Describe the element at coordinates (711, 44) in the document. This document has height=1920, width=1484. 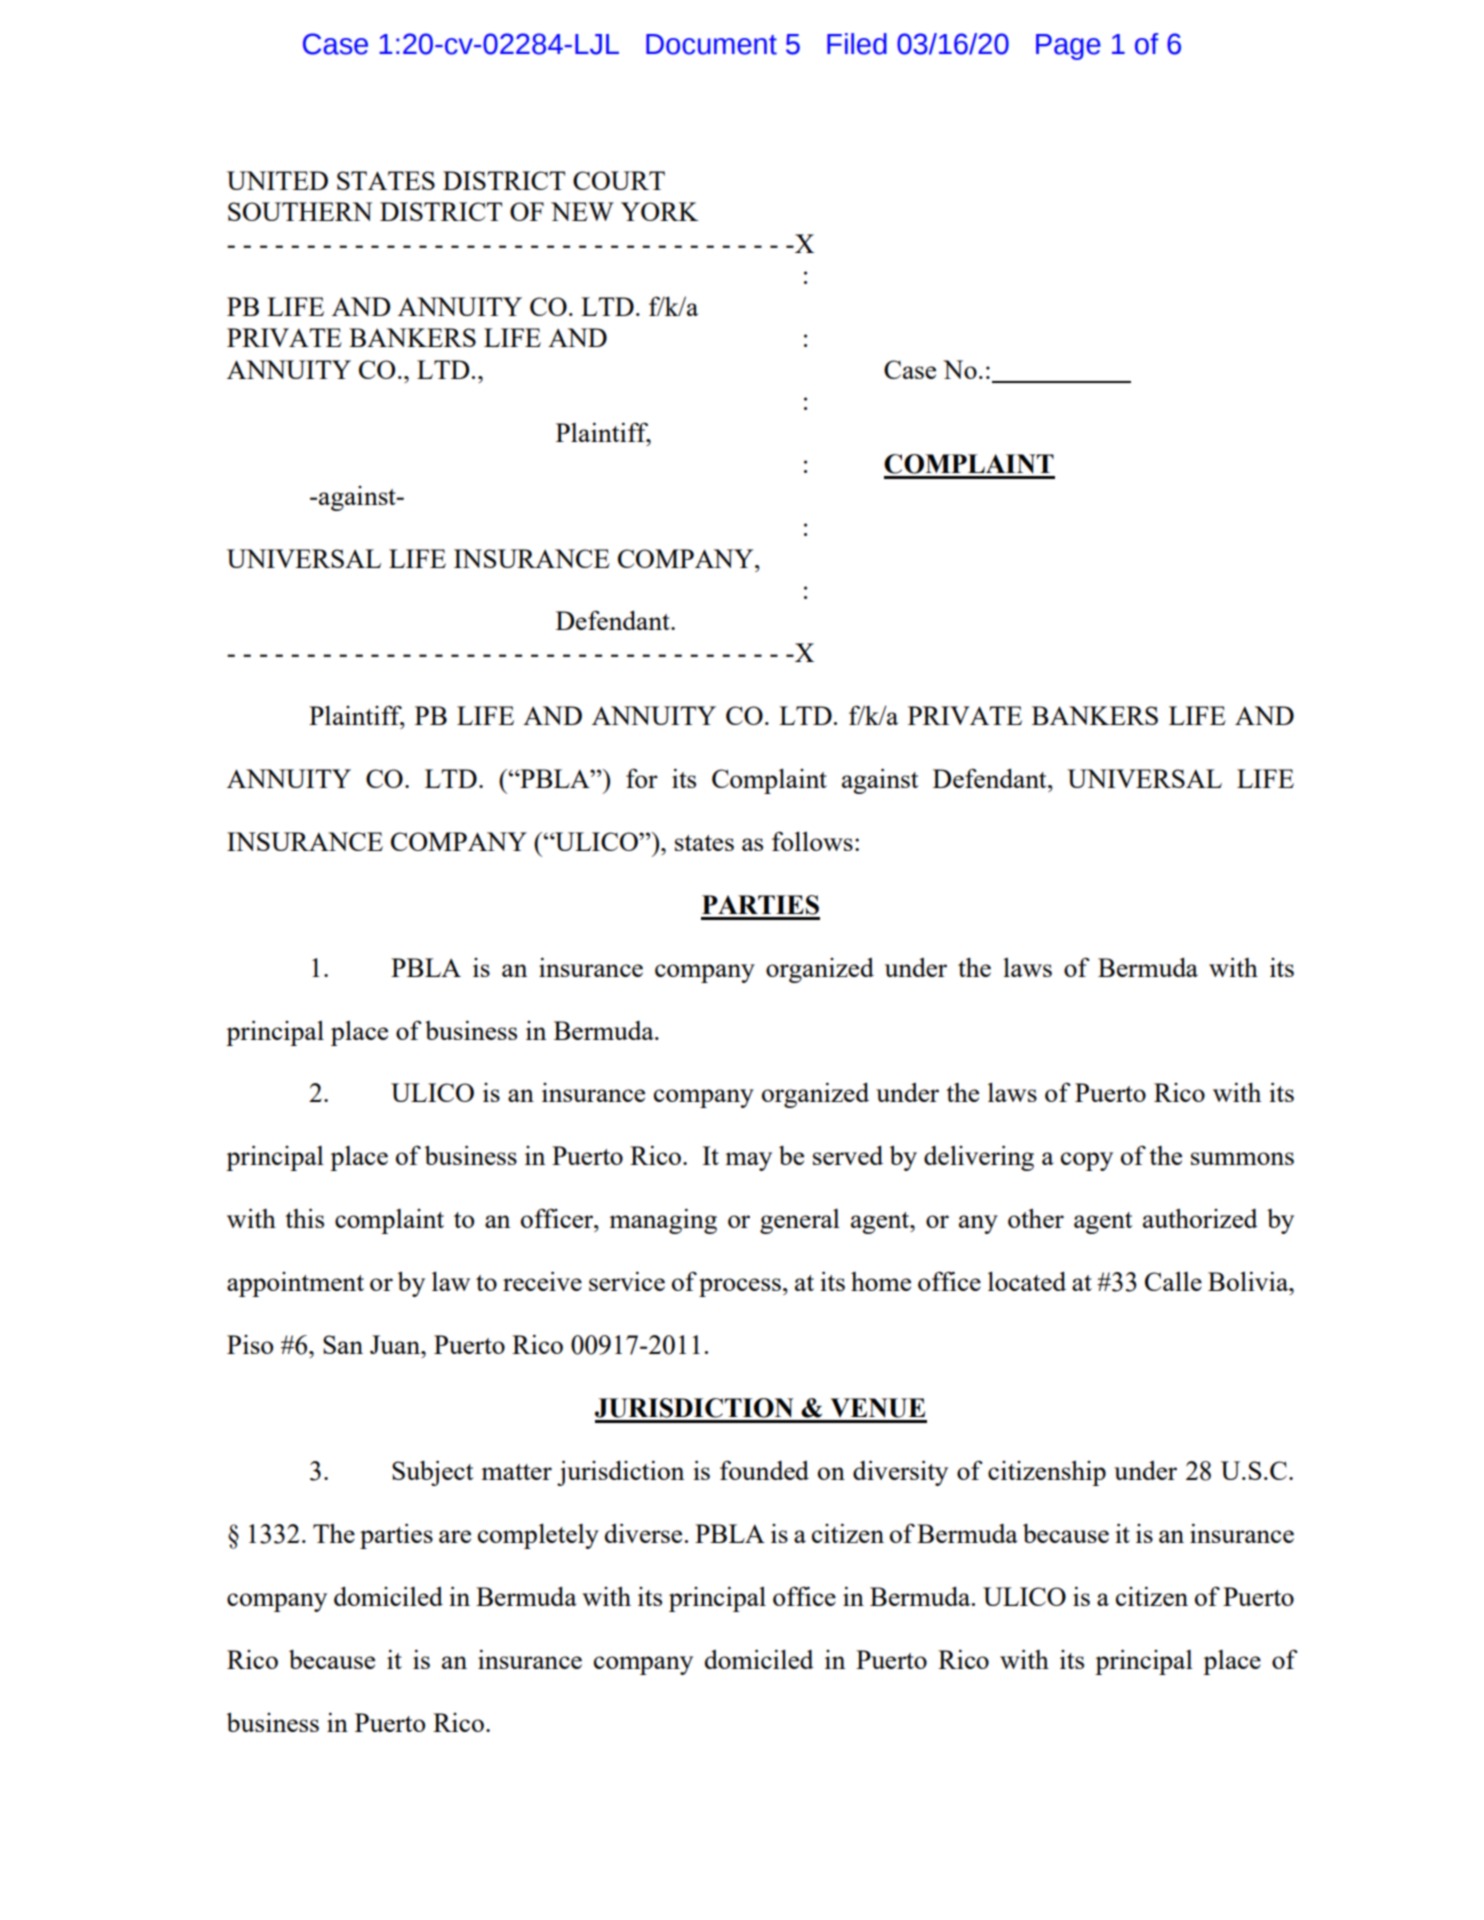
I see `Document` at that location.
